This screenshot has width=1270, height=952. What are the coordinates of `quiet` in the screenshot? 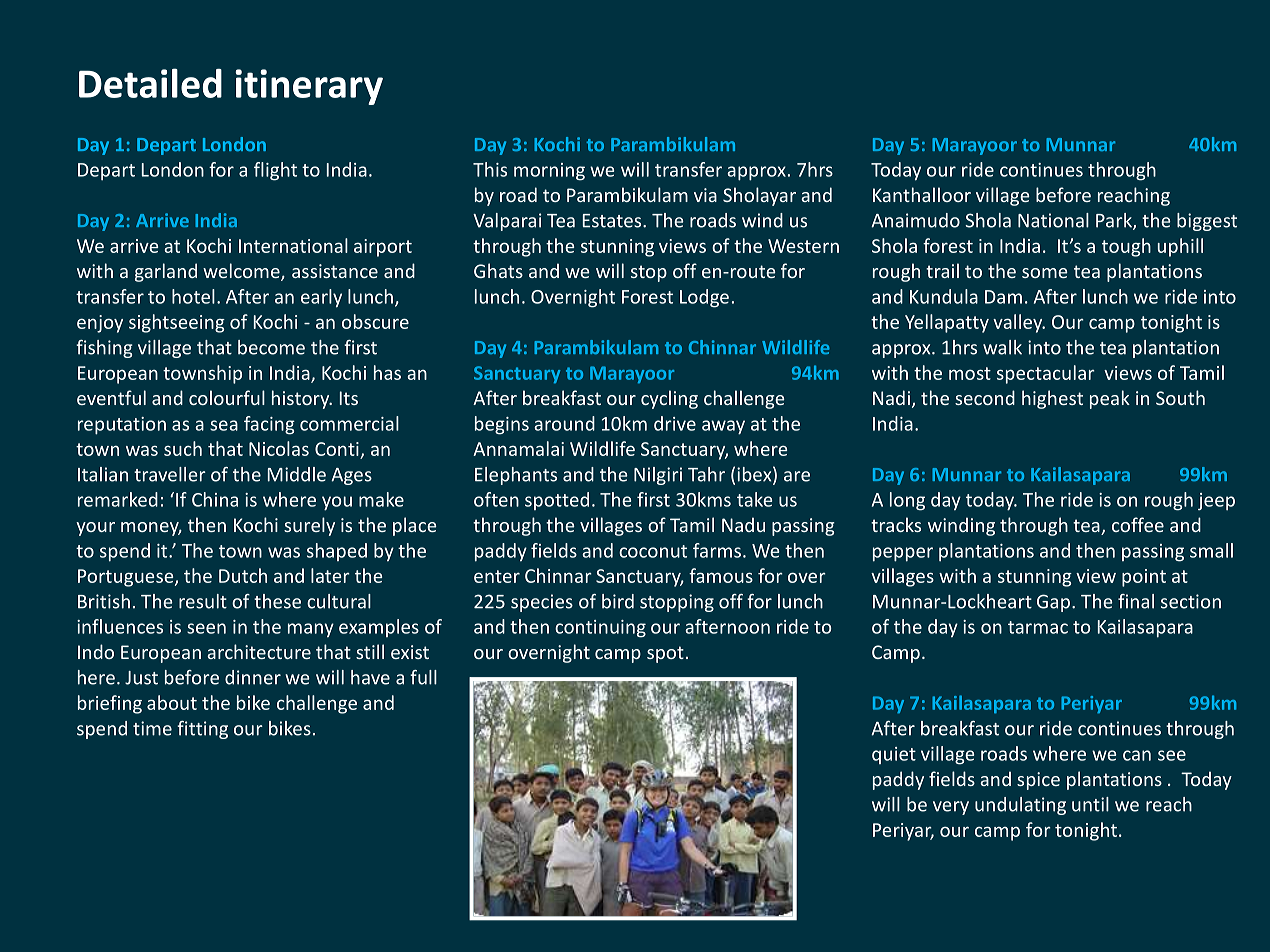 It's located at (894, 755).
